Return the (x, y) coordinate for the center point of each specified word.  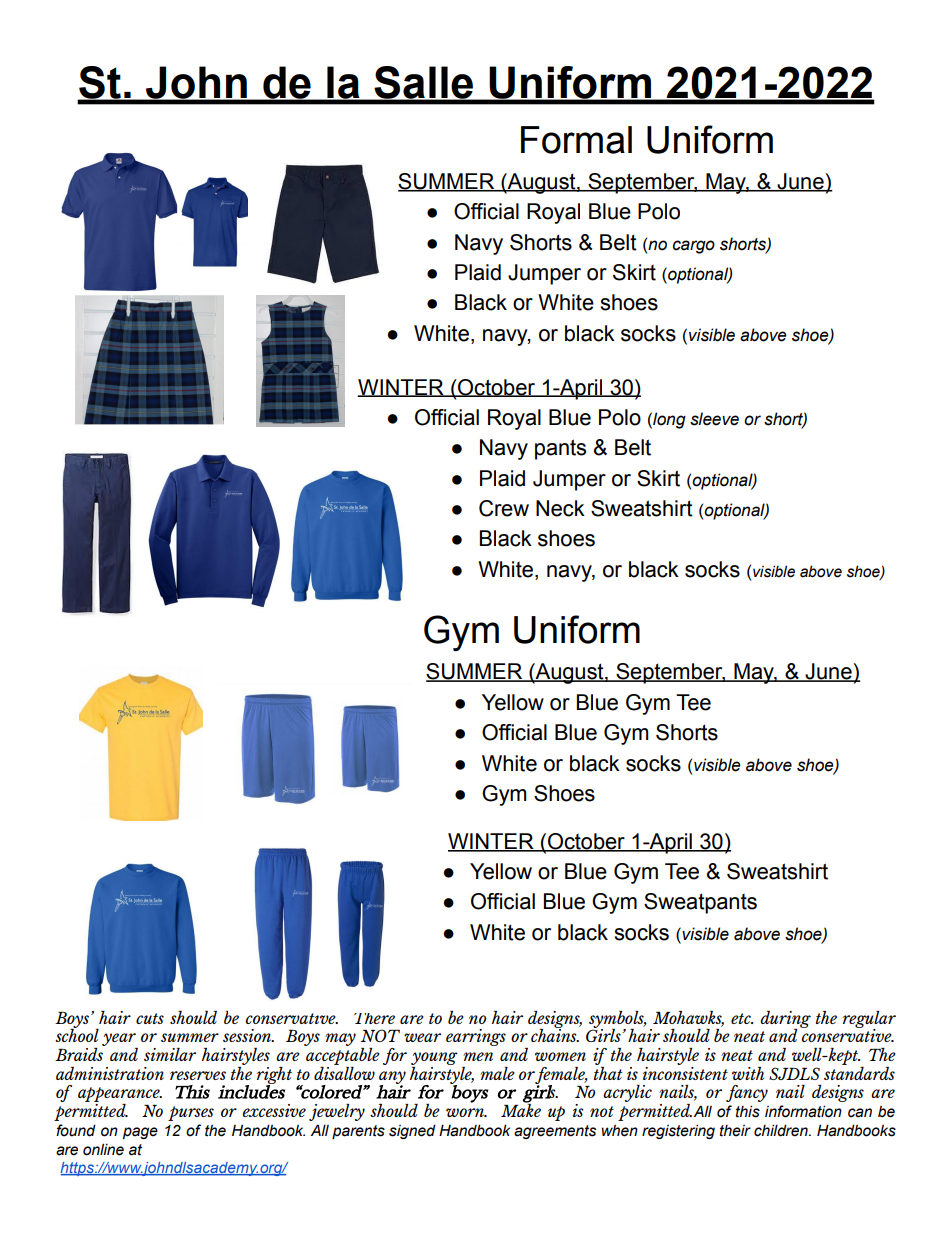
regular (869, 1020)
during (785, 1020)
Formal (576, 140)
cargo (694, 247)
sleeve (714, 419)
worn (466, 1112)
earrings (476, 1037)
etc (742, 1018)
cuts (150, 1018)
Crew (504, 508)
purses (191, 1113)
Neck (560, 508)
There (374, 1018)
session (248, 1035)
